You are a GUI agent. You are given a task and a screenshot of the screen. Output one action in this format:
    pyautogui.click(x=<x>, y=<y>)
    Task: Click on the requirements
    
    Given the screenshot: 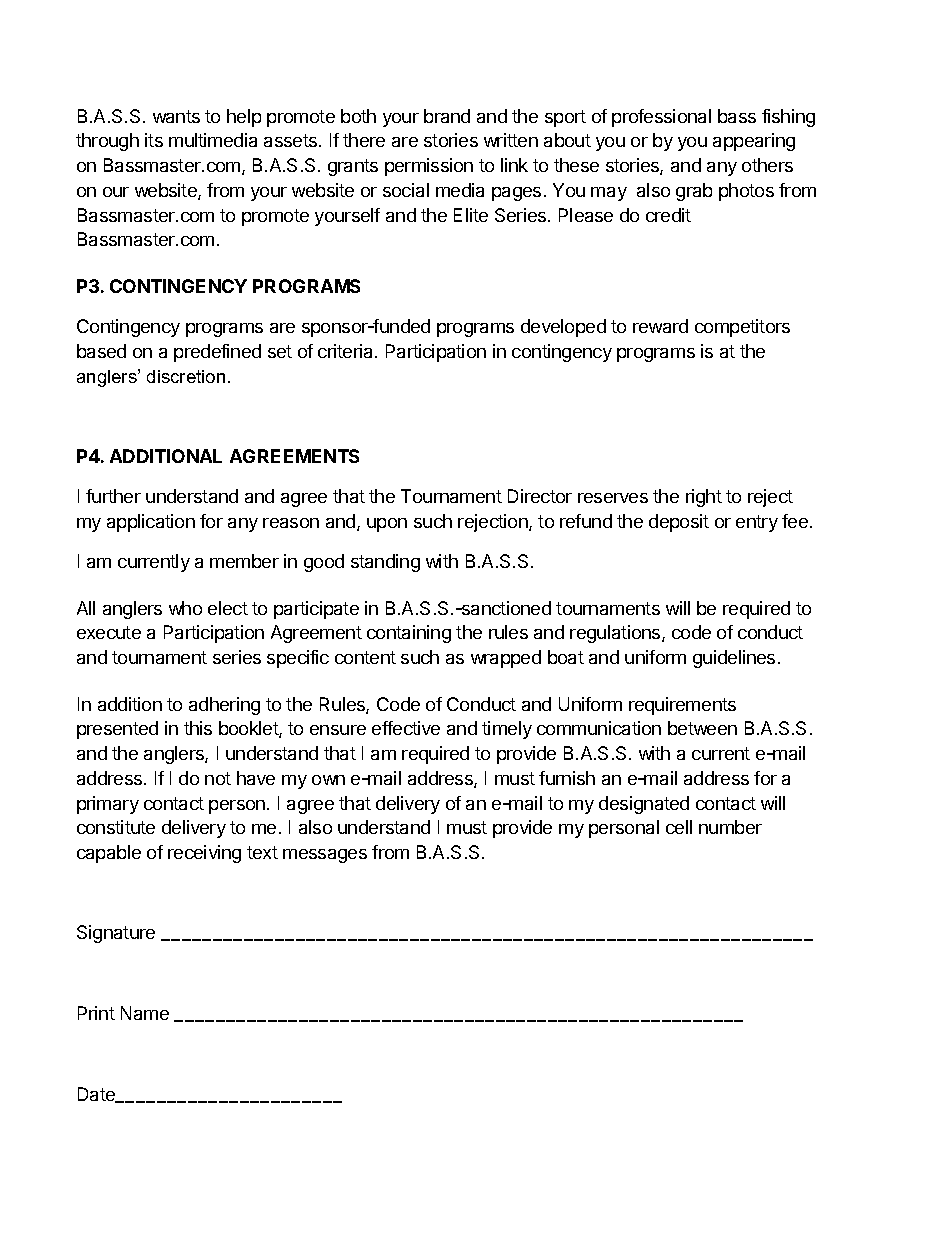 What is the action you would take?
    pyautogui.click(x=682, y=706)
